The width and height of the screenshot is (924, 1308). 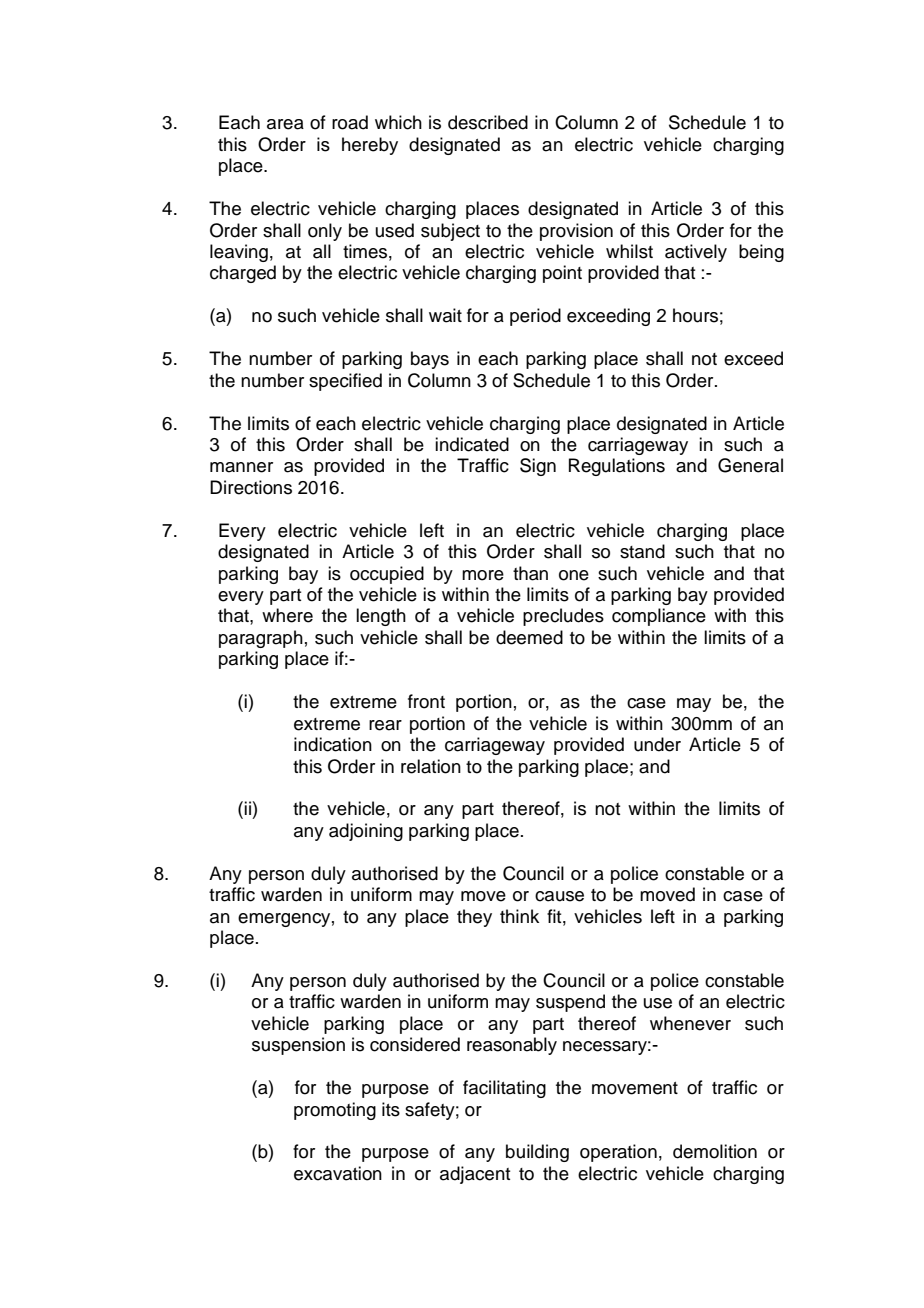 I want to click on think, so click(x=519, y=916).
